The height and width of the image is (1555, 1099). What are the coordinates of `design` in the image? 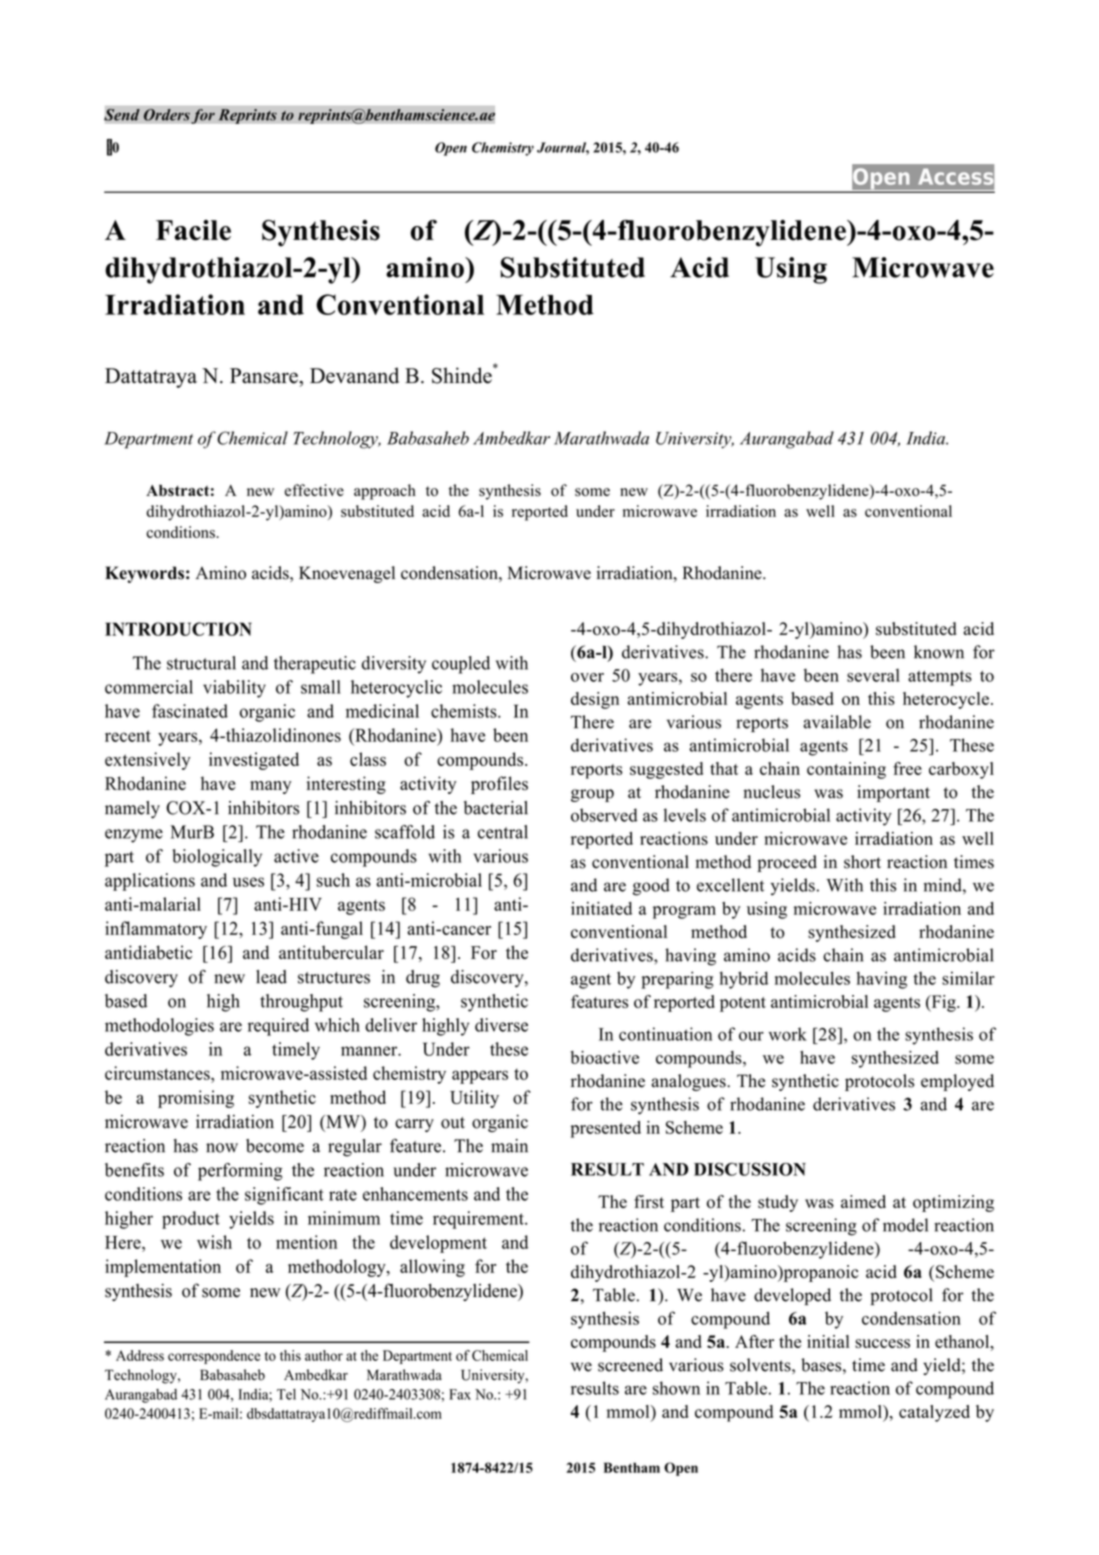 It's located at (595, 700).
